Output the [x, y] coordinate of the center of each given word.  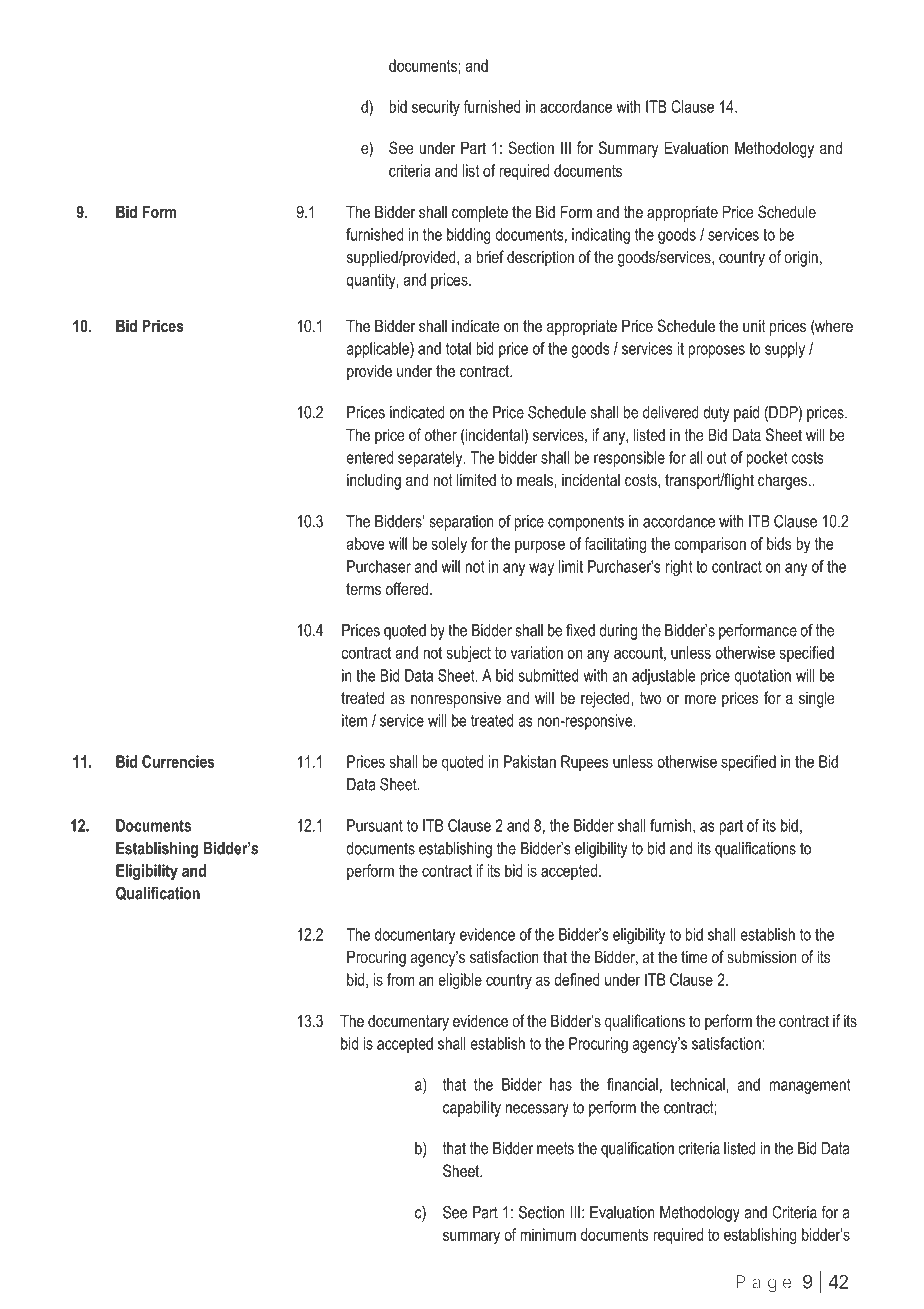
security [436, 108]
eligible [460, 981]
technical [698, 1084]
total [458, 348]
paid [746, 414]
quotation [762, 677]
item [354, 720]
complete [480, 213]
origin [801, 258]
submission [762, 956]
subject [469, 654]
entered [369, 457]
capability [472, 1109]
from [400, 979]
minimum [548, 1234]
